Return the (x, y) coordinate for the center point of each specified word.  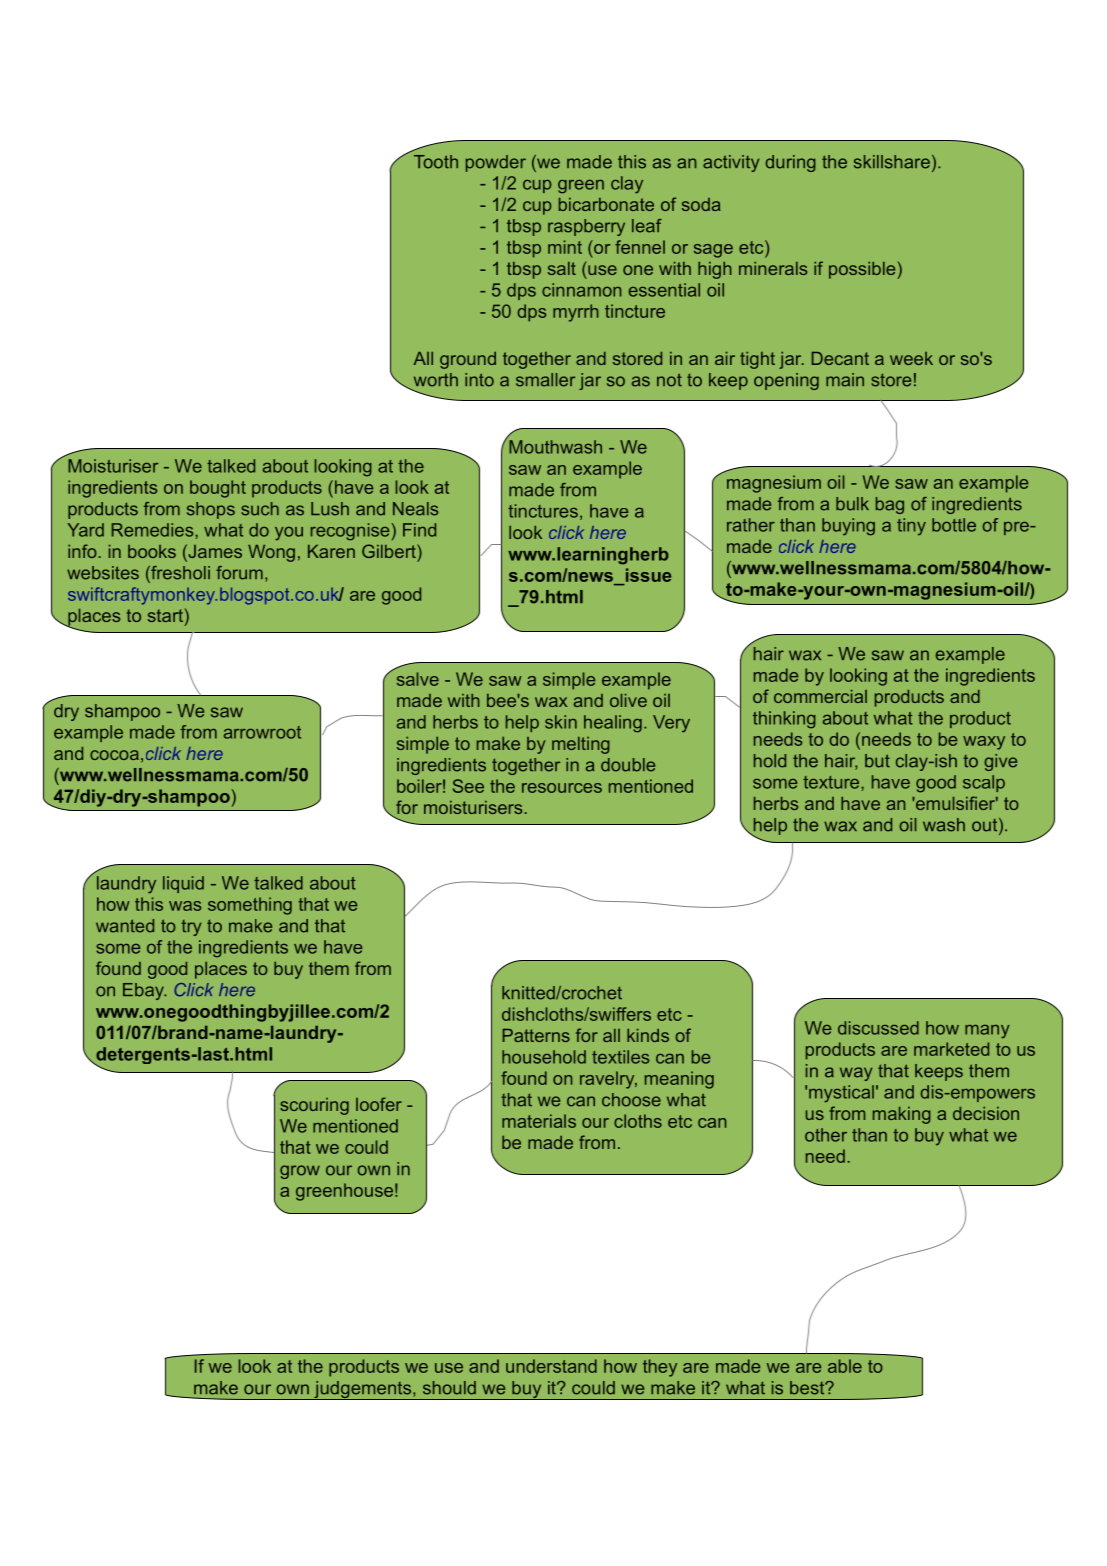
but (877, 761)
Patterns (536, 1035)
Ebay (144, 991)
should (449, 1388)
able (845, 1366)
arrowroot (262, 732)
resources (562, 788)
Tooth (436, 162)
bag (890, 505)
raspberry (586, 227)
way (856, 1074)
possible (862, 270)
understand (551, 1366)
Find (419, 530)
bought (218, 489)
